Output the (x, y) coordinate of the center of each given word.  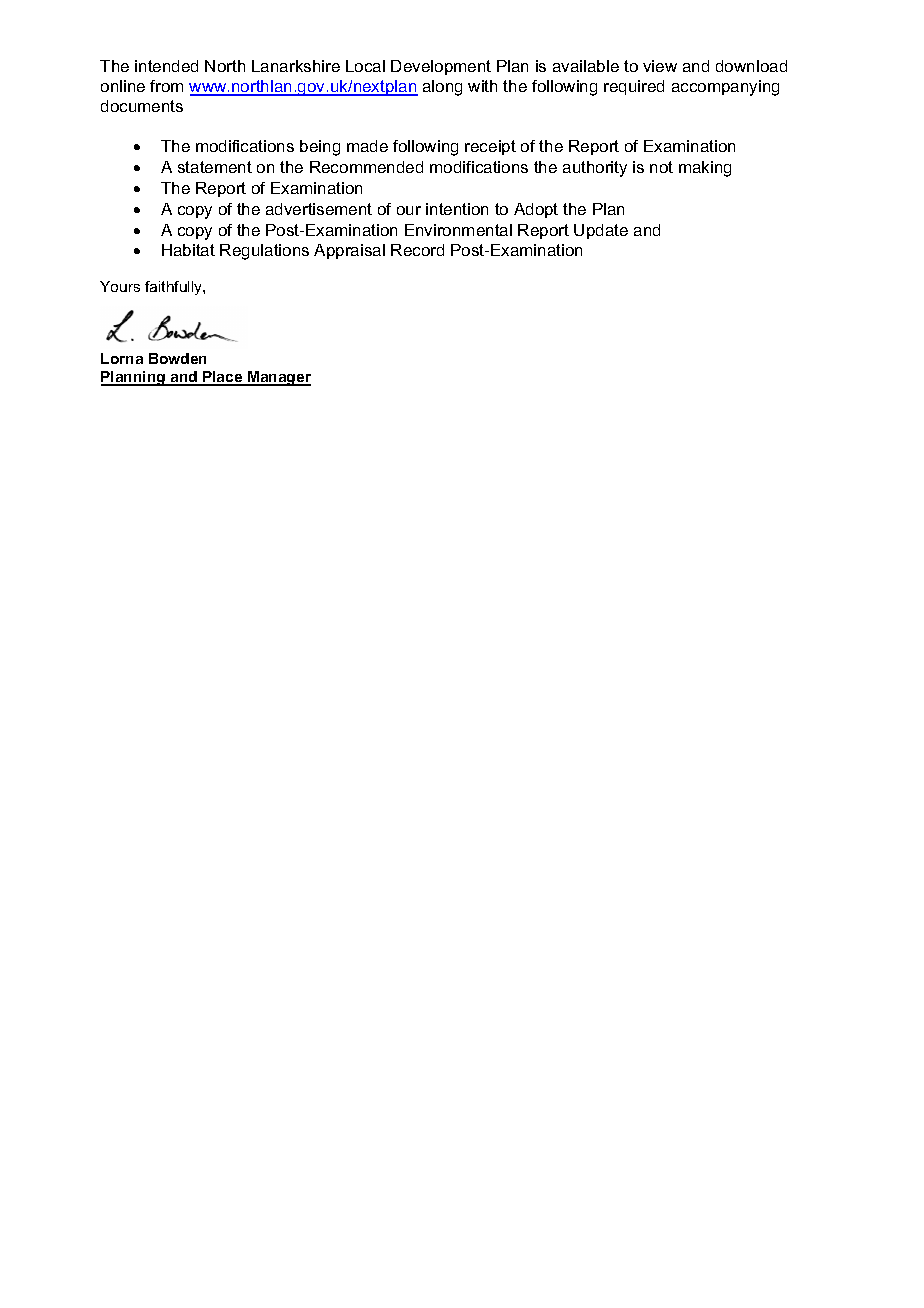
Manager (278, 378)
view (660, 66)
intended (166, 66)
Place (223, 378)
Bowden (177, 358)
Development (441, 67)
